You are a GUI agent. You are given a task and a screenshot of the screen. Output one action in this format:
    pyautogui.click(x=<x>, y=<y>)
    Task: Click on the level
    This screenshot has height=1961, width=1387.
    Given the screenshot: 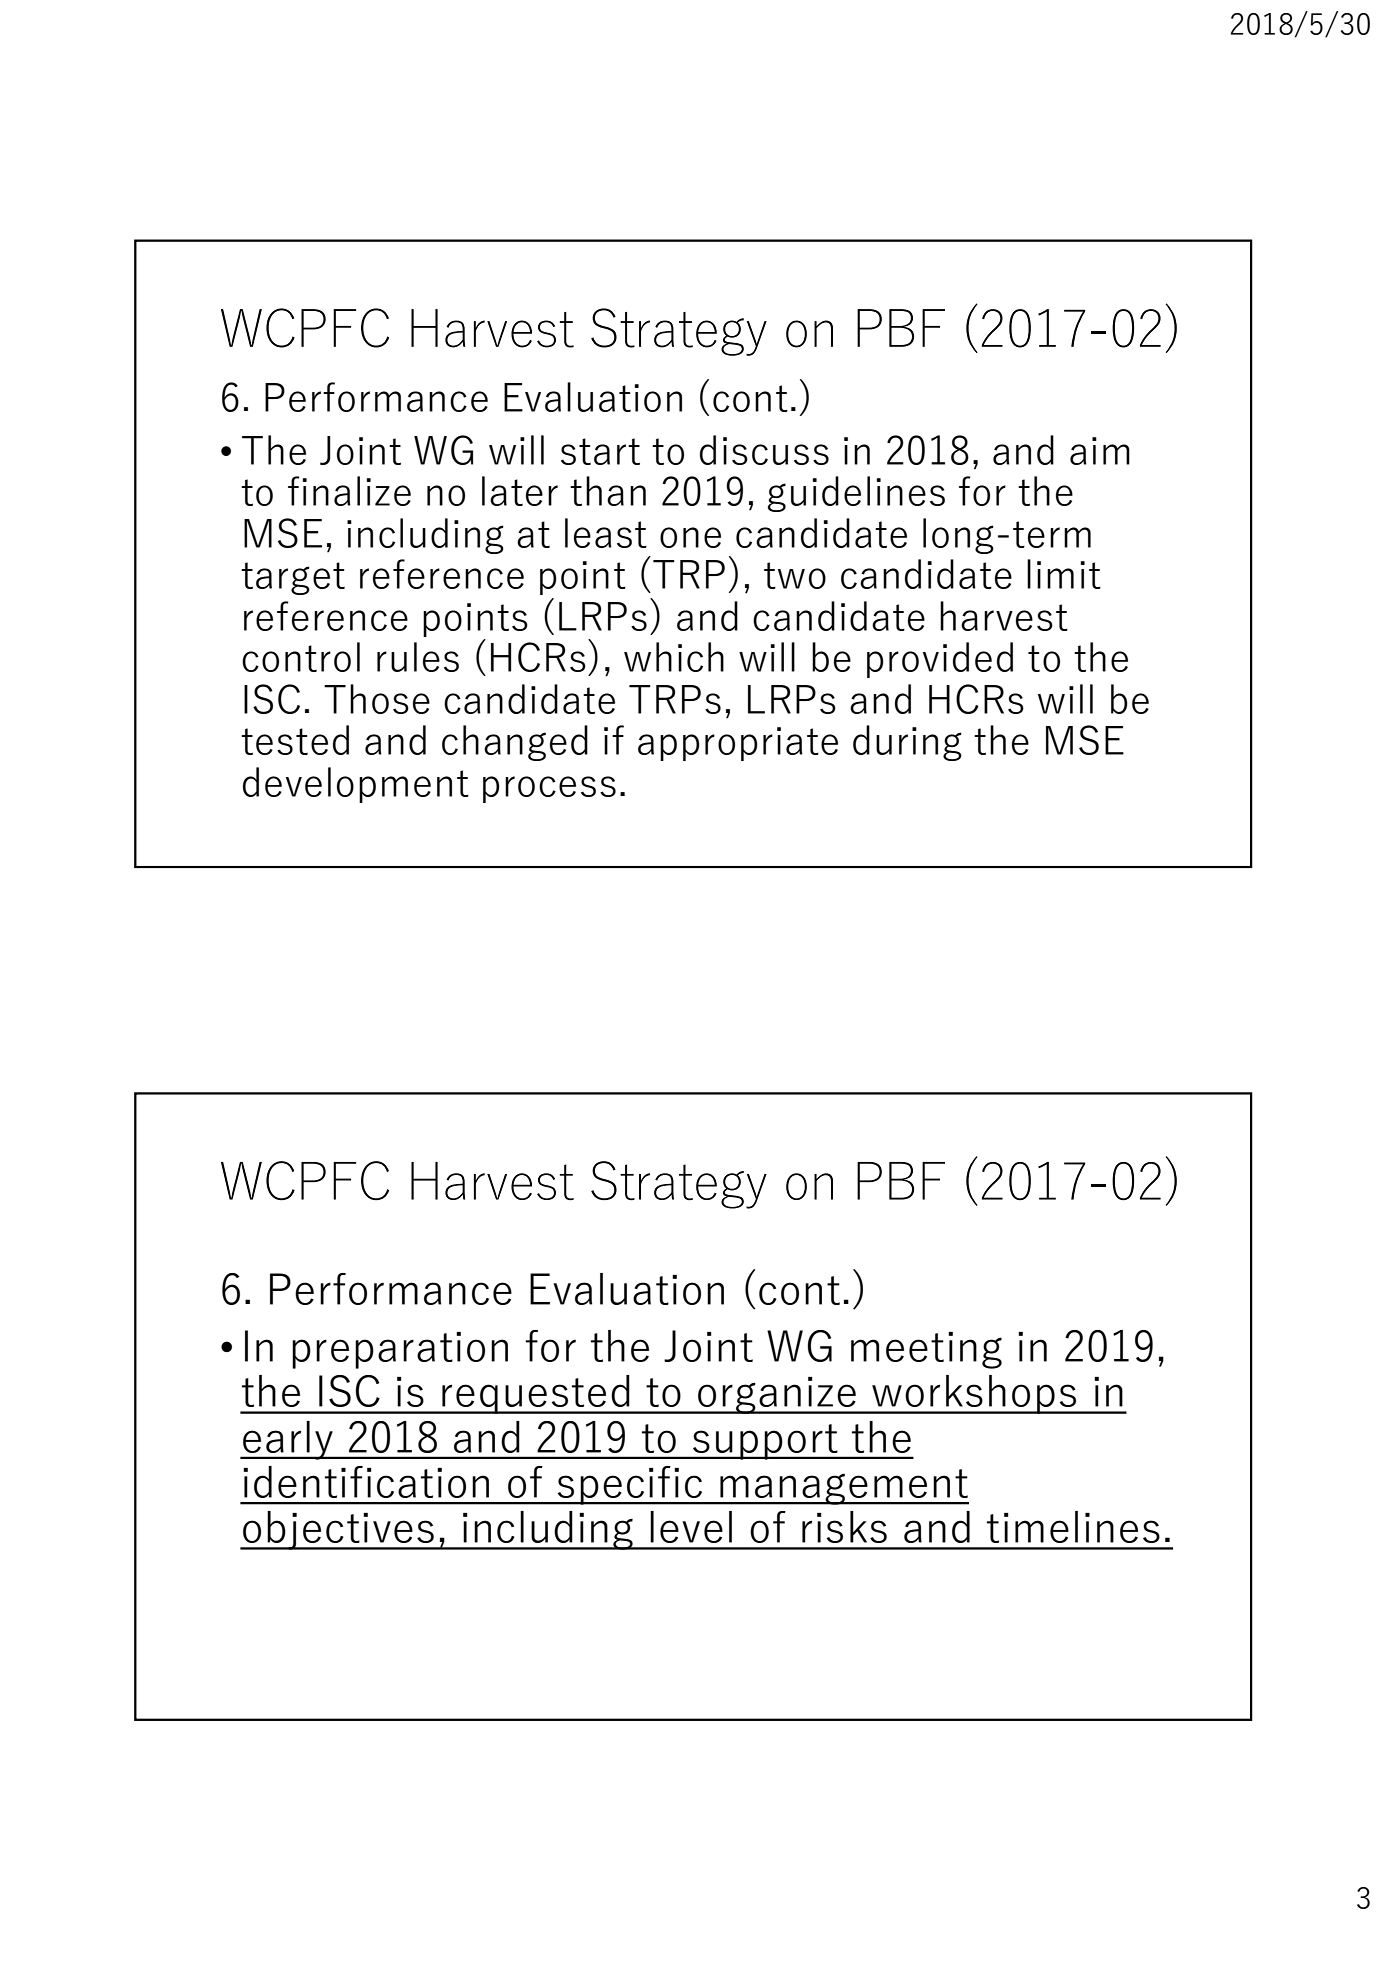 What is the action you would take?
    pyautogui.click(x=691, y=1527)
